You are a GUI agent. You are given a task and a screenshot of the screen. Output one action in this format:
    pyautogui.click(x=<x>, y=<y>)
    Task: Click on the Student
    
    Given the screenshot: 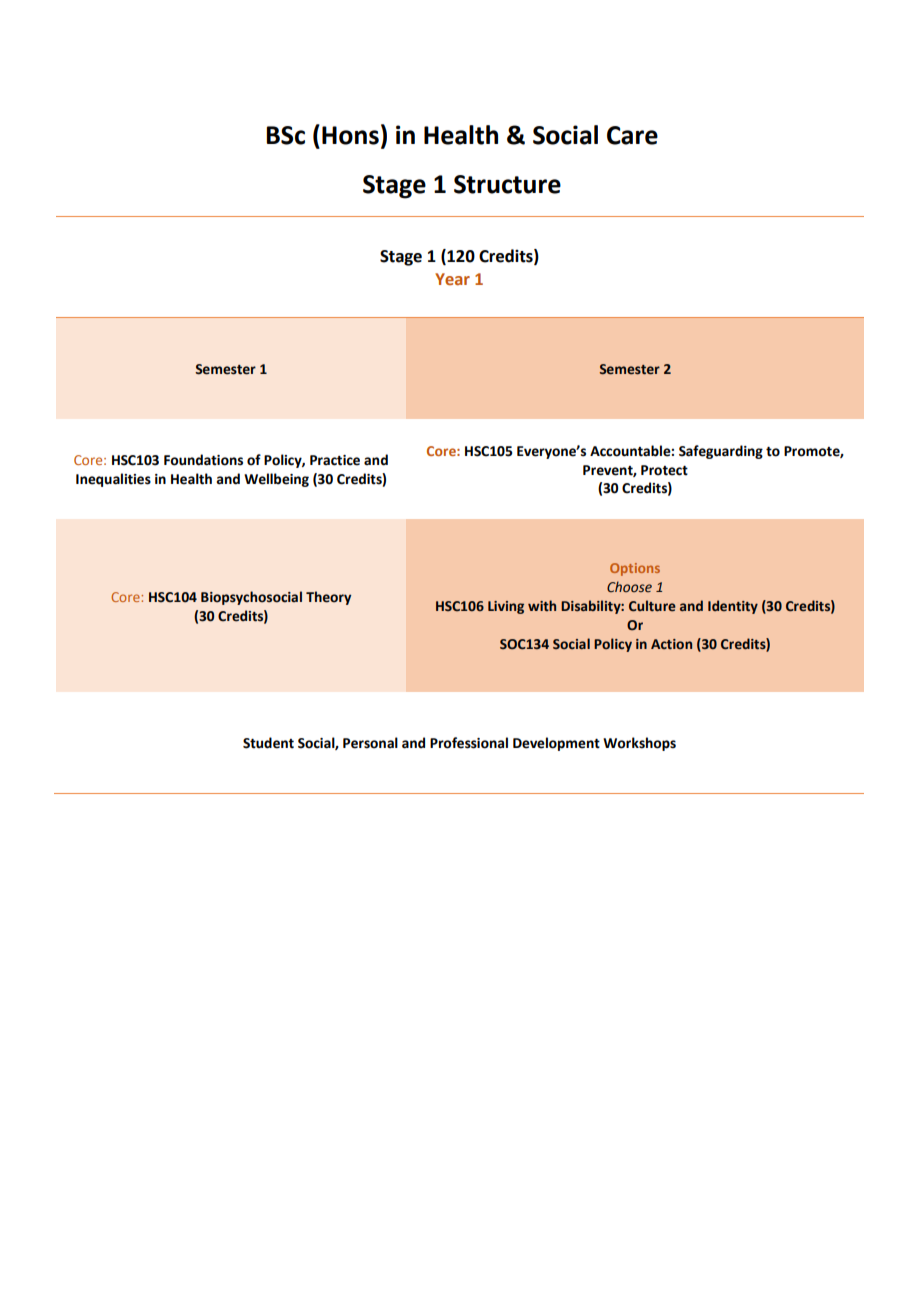 What is the action you would take?
    pyautogui.click(x=268, y=743)
